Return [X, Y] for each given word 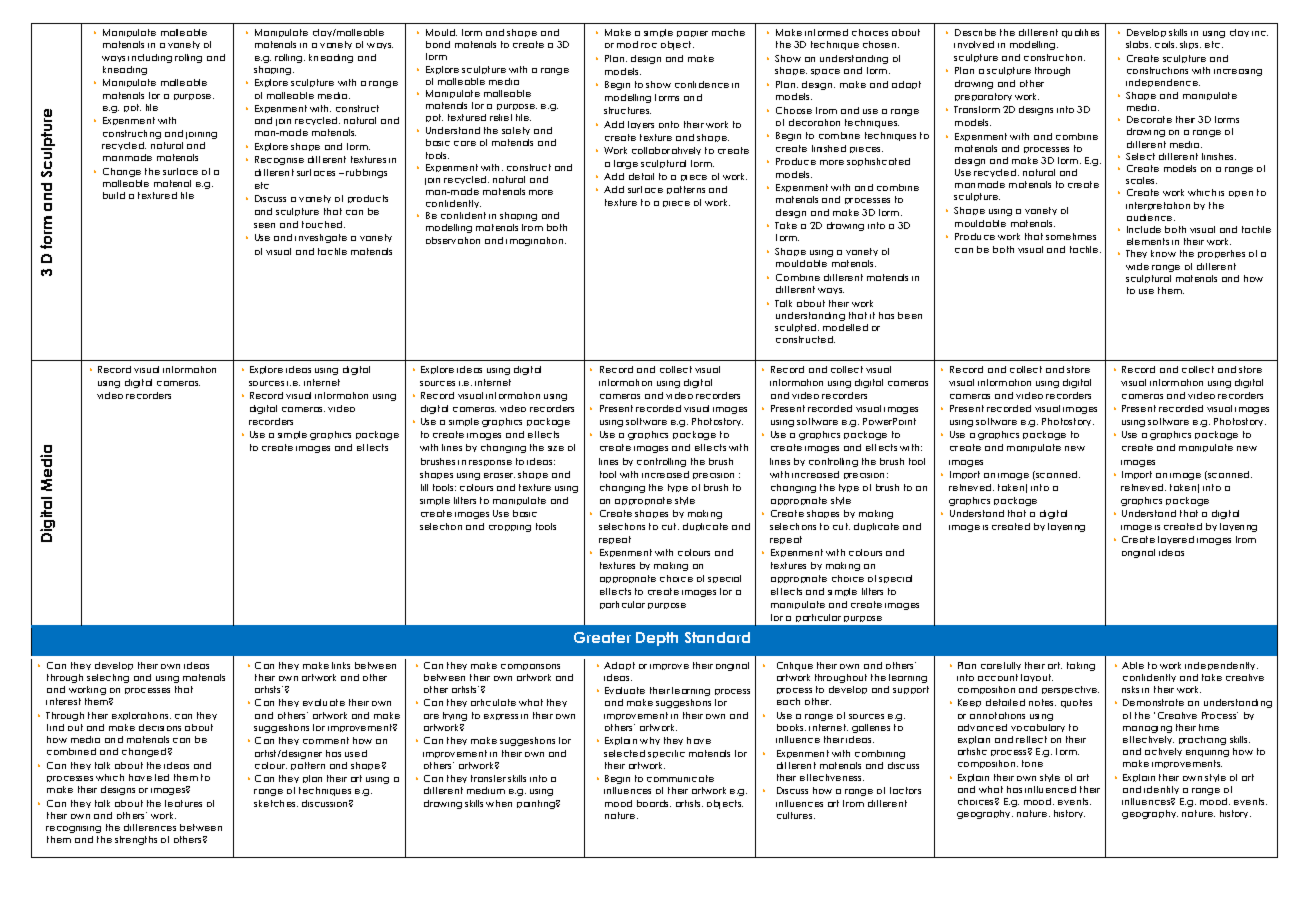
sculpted [797, 328]
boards [654, 803]
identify [1161, 790]
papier [692, 34]
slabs [1138, 44]
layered [1176, 540]
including [150, 58]
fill [424, 487]
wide [1137, 266]
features [183, 803]
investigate [321, 238]
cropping [510, 528]
